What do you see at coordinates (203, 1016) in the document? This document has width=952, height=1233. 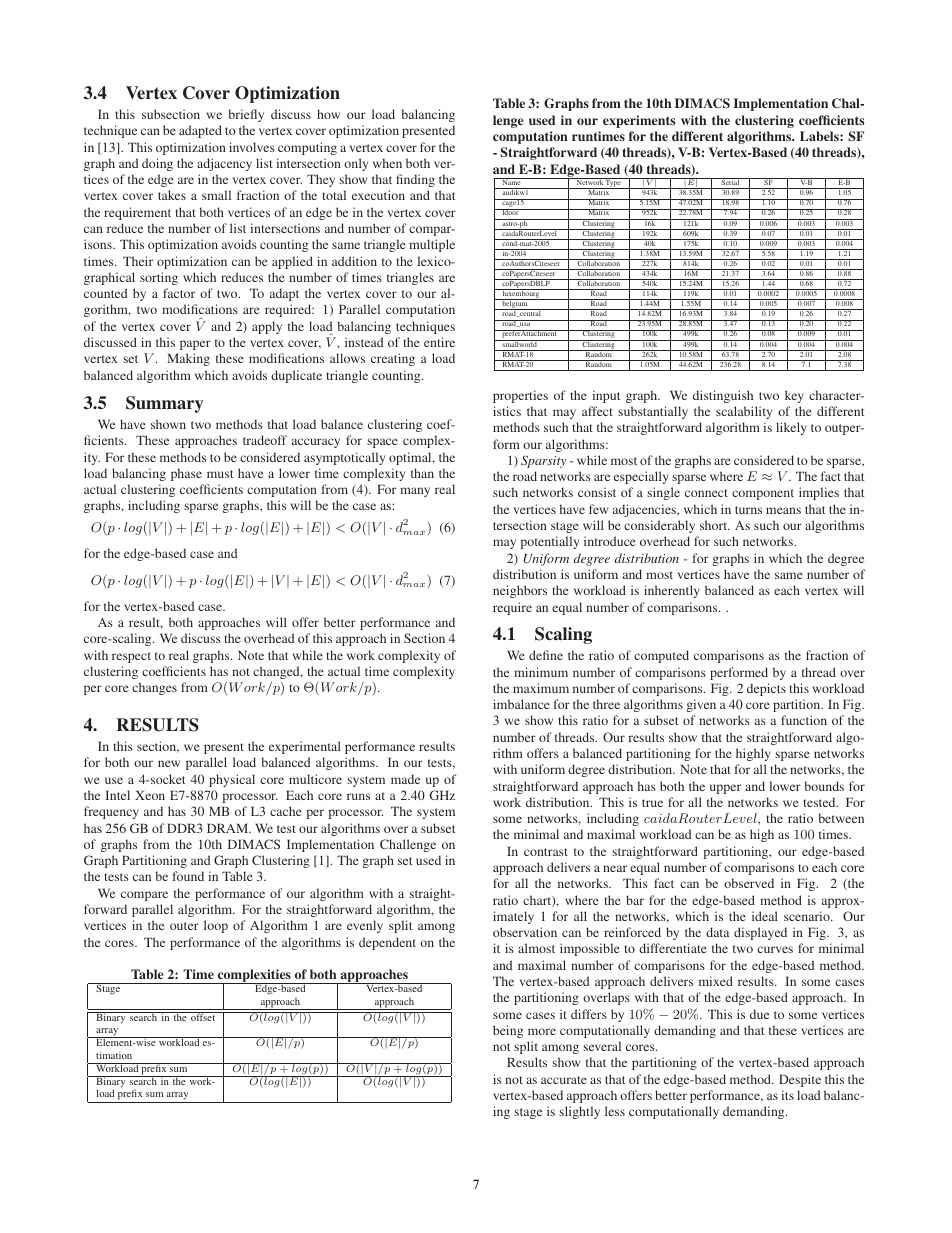 I see `offset` at bounding box center [203, 1016].
